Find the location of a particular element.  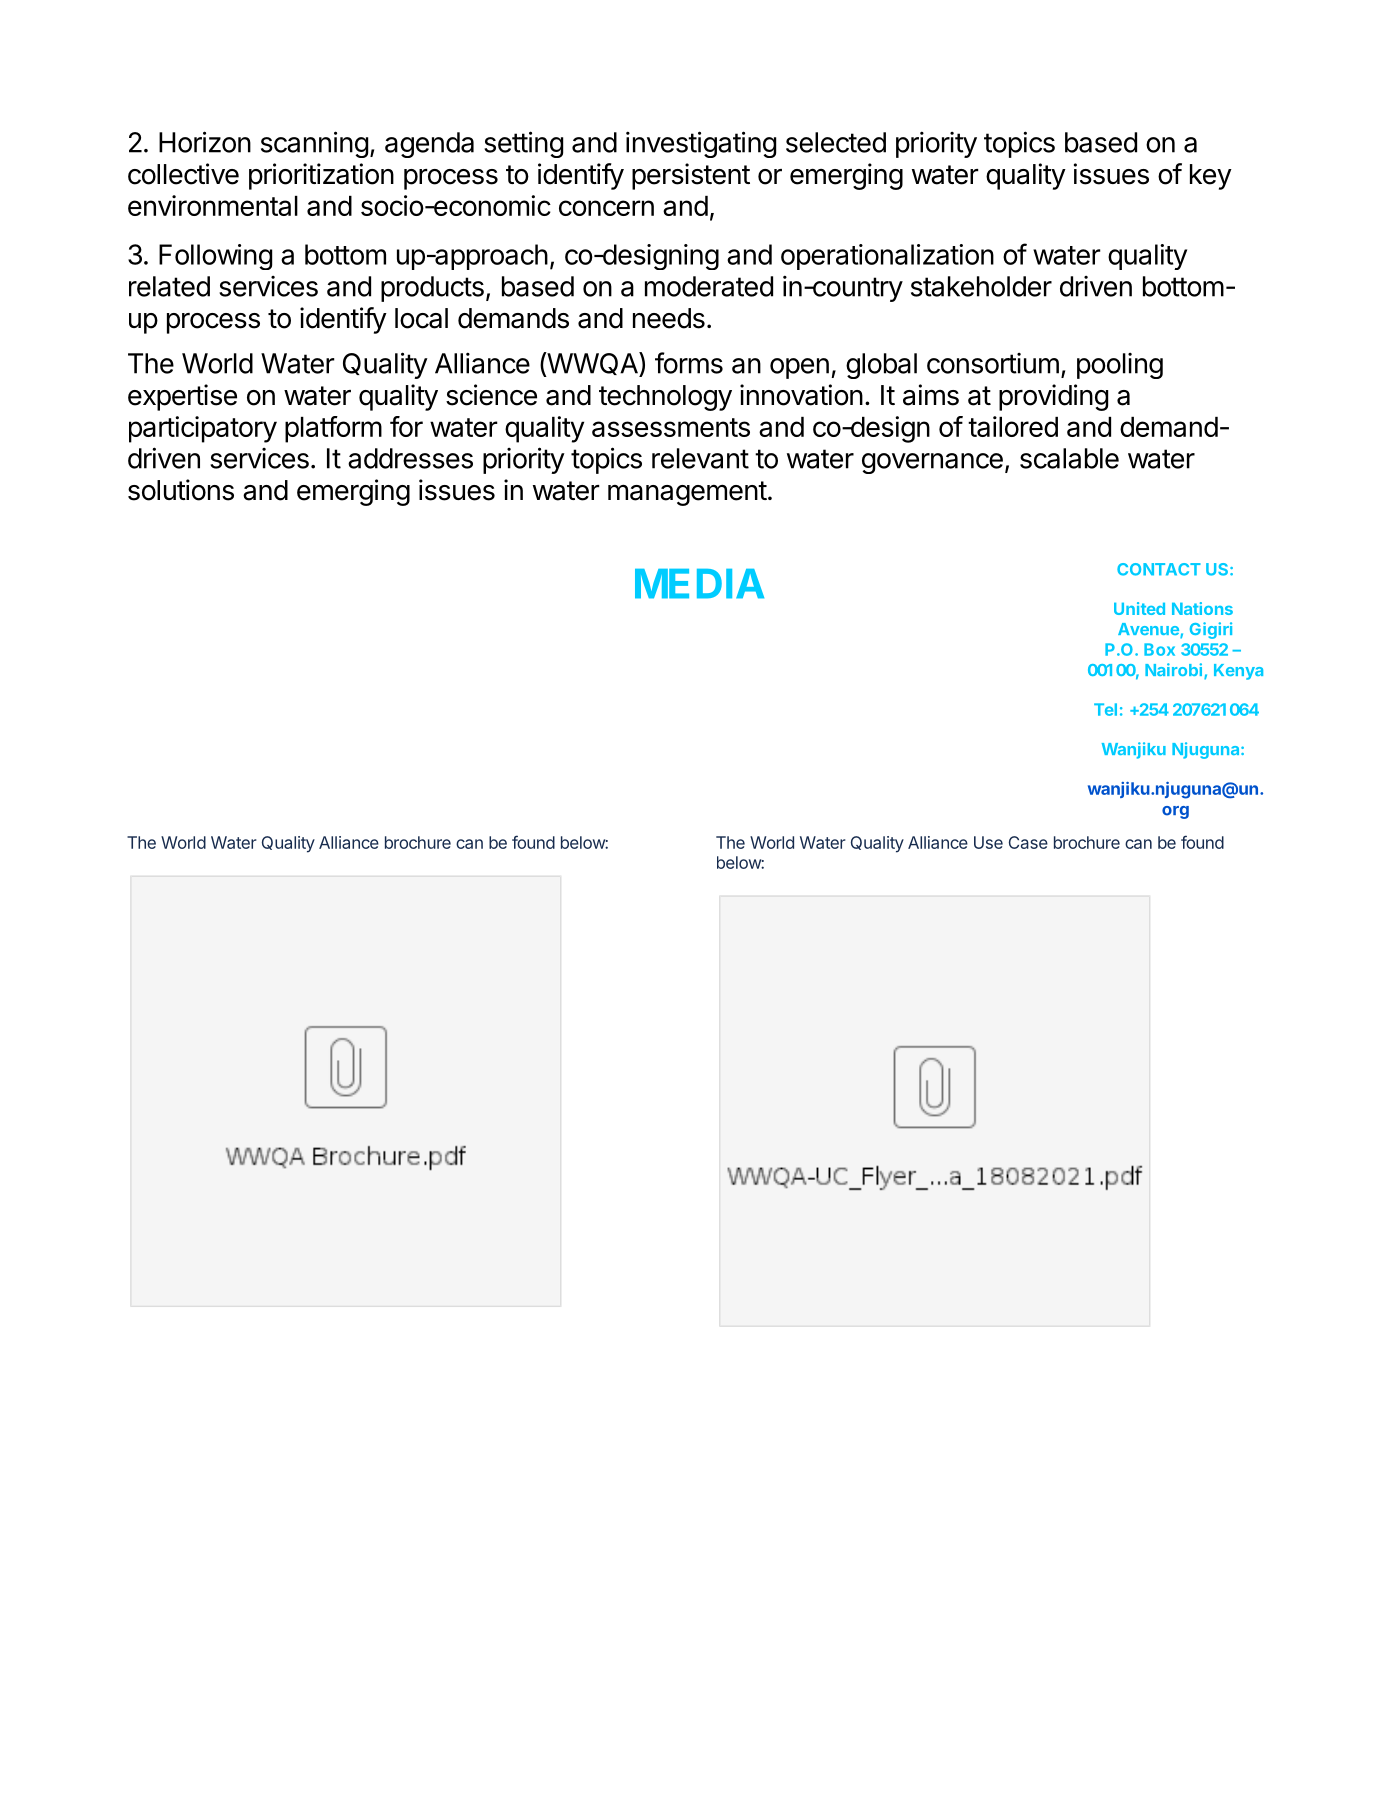

Use is located at coordinates (988, 842).
